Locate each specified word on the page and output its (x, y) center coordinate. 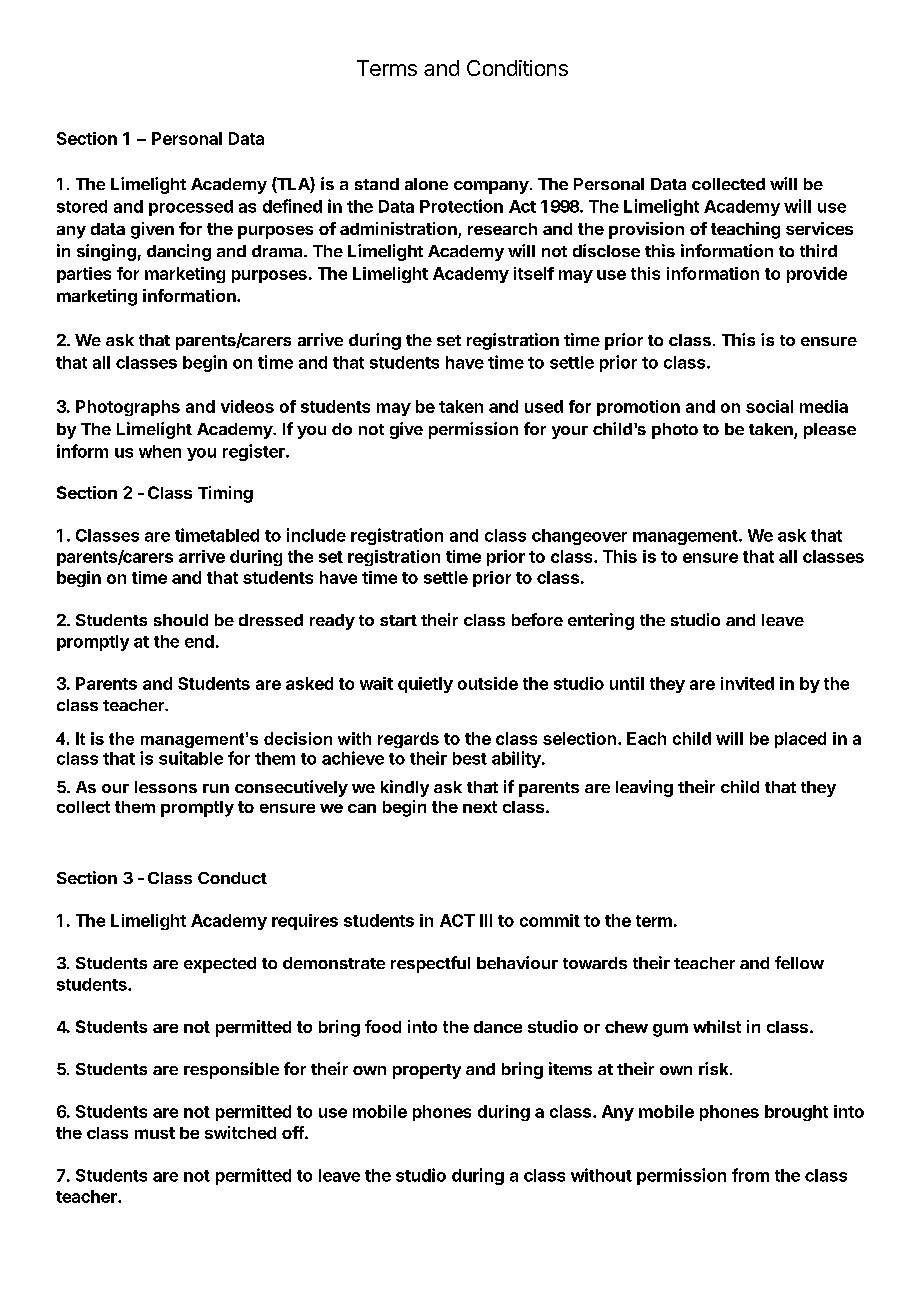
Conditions (517, 68)
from (750, 1175)
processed (191, 208)
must (155, 1133)
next (480, 807)
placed (800, 740)
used (544, 406)
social (769, 406)
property (427, 1071)
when (160, 451)
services (819, 228)
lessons (166, 787)
